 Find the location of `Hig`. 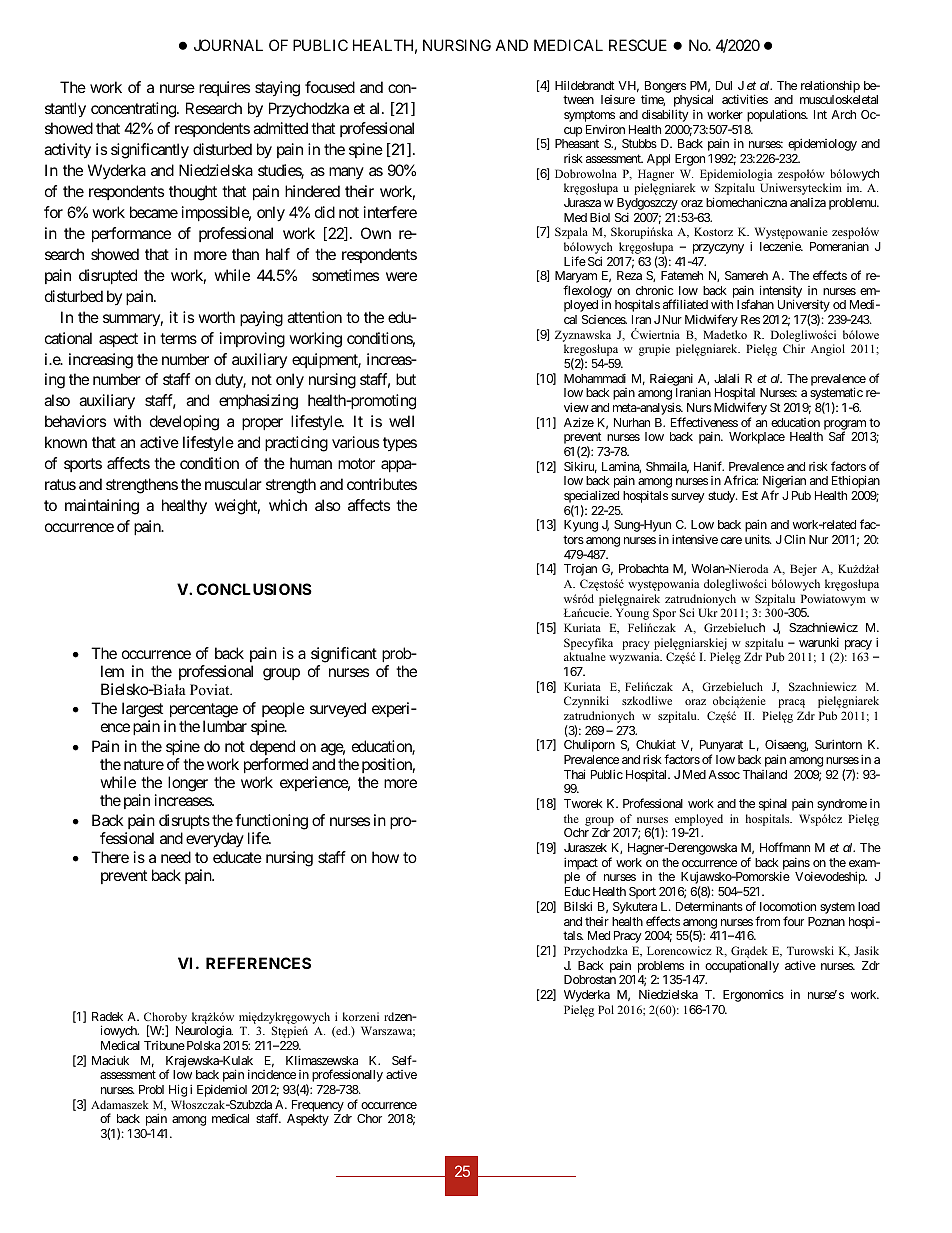

Hig is located at coordinates (178, 1090).
